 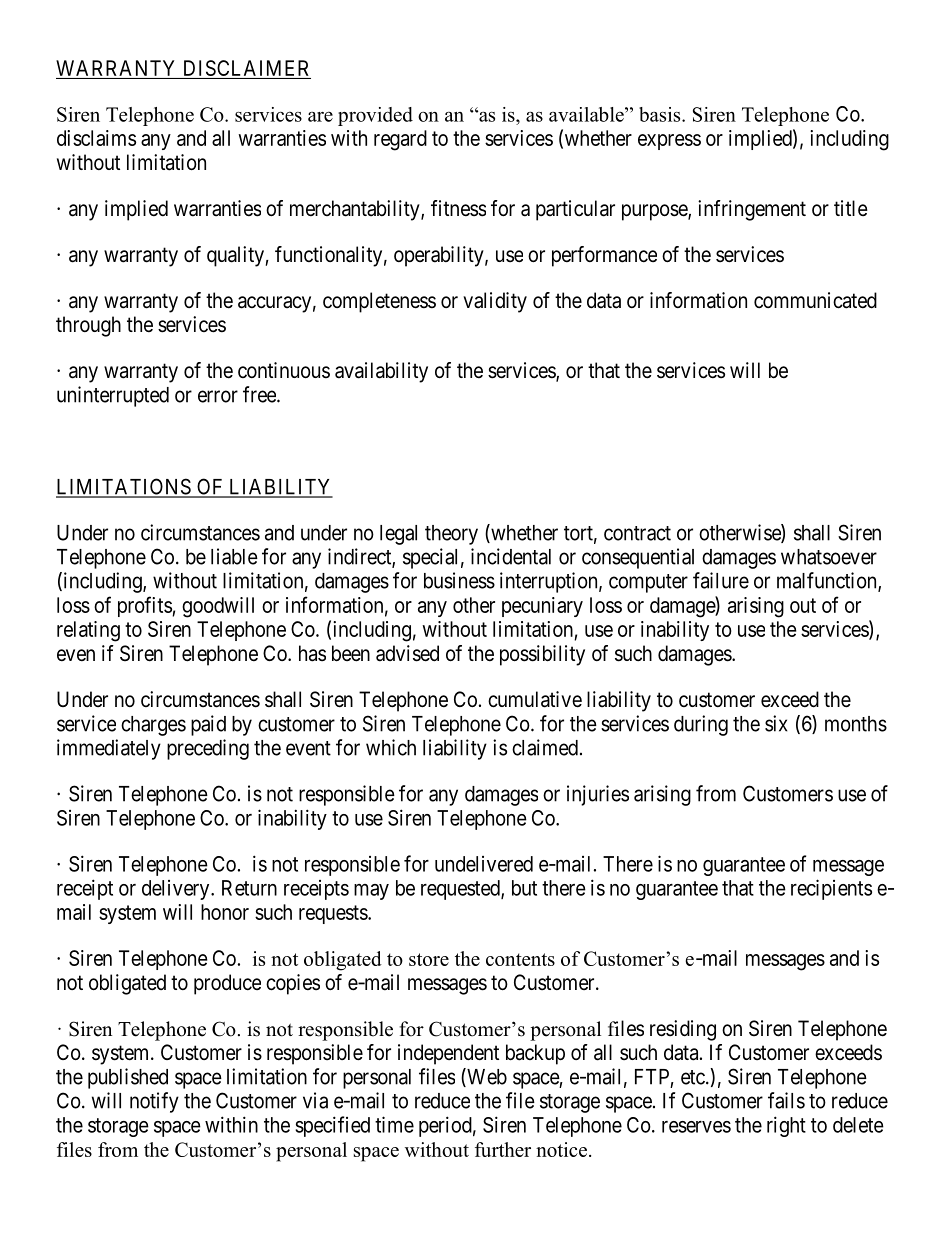 What do you see at coordinates (815, 300) in the screenshot?
I see `communicated` at bounding box center [815, 300].
